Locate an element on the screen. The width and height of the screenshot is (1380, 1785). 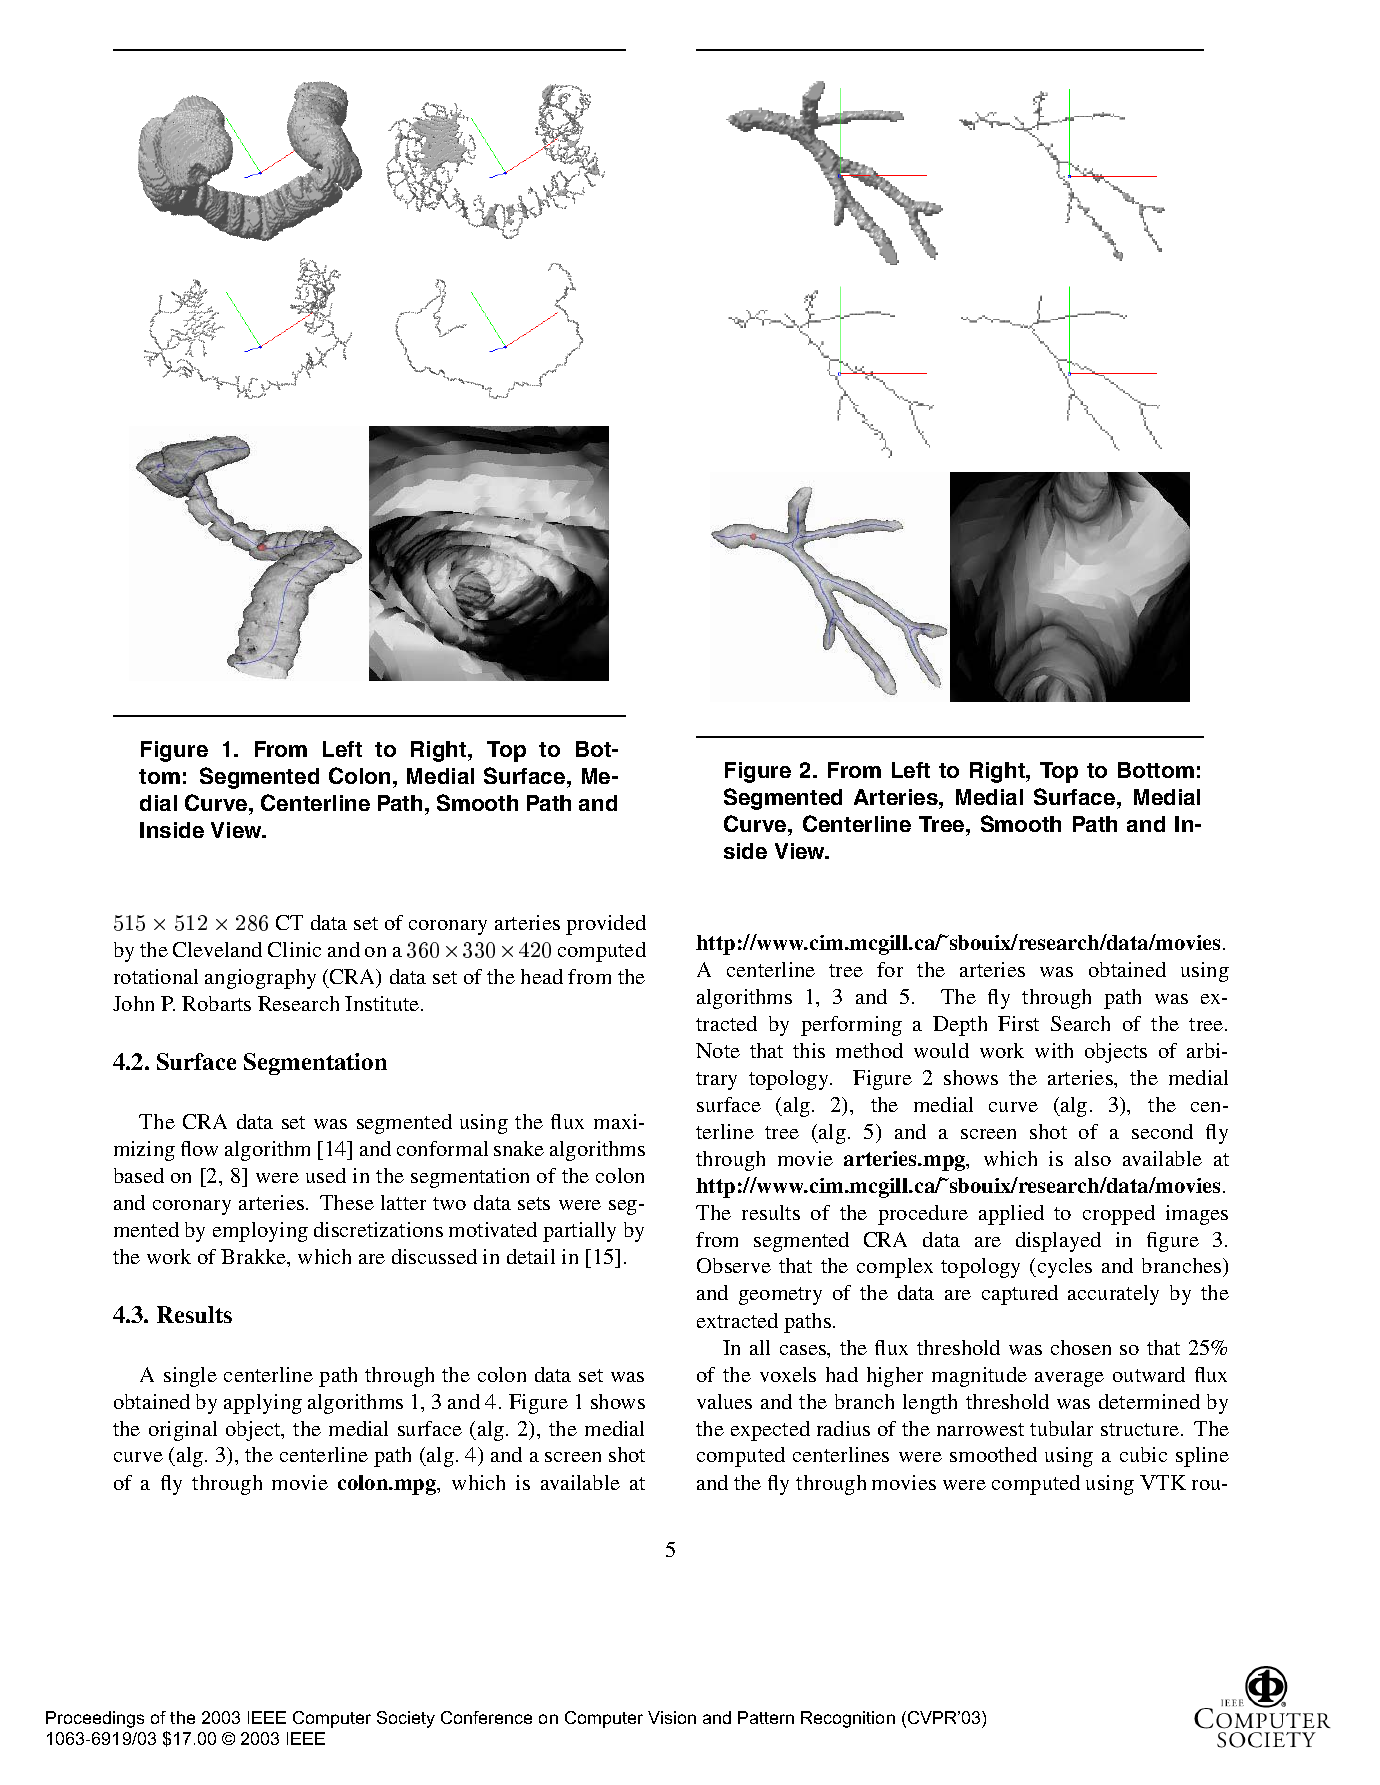
original is located at coordinates (183, 1431).
